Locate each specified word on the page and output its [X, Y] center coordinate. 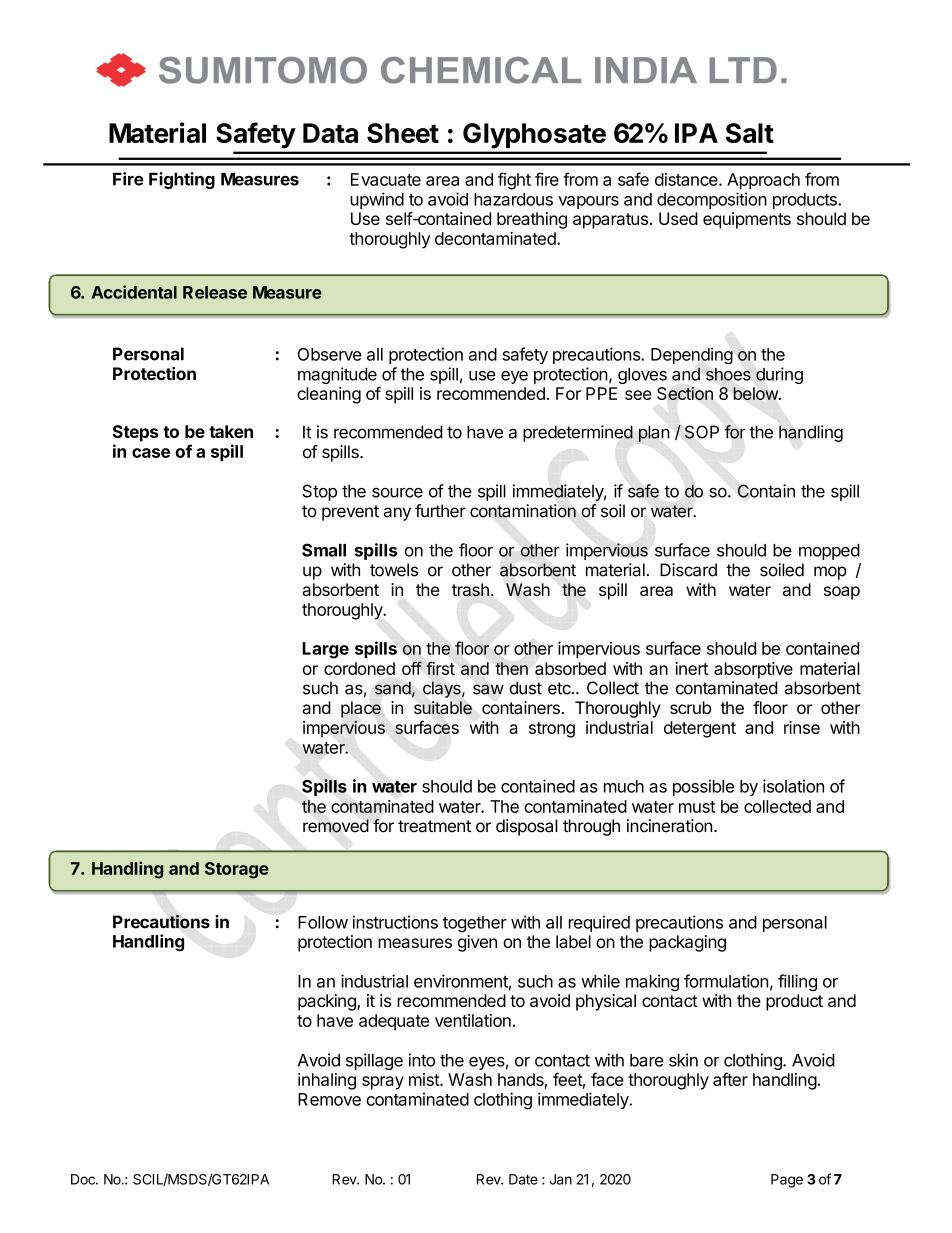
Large [325, 650]
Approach [763, 181]
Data [330, 133]
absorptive [753, 670]
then [511, 668]
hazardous [513, 199]
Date [523, 1179]
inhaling [327, 1081]
